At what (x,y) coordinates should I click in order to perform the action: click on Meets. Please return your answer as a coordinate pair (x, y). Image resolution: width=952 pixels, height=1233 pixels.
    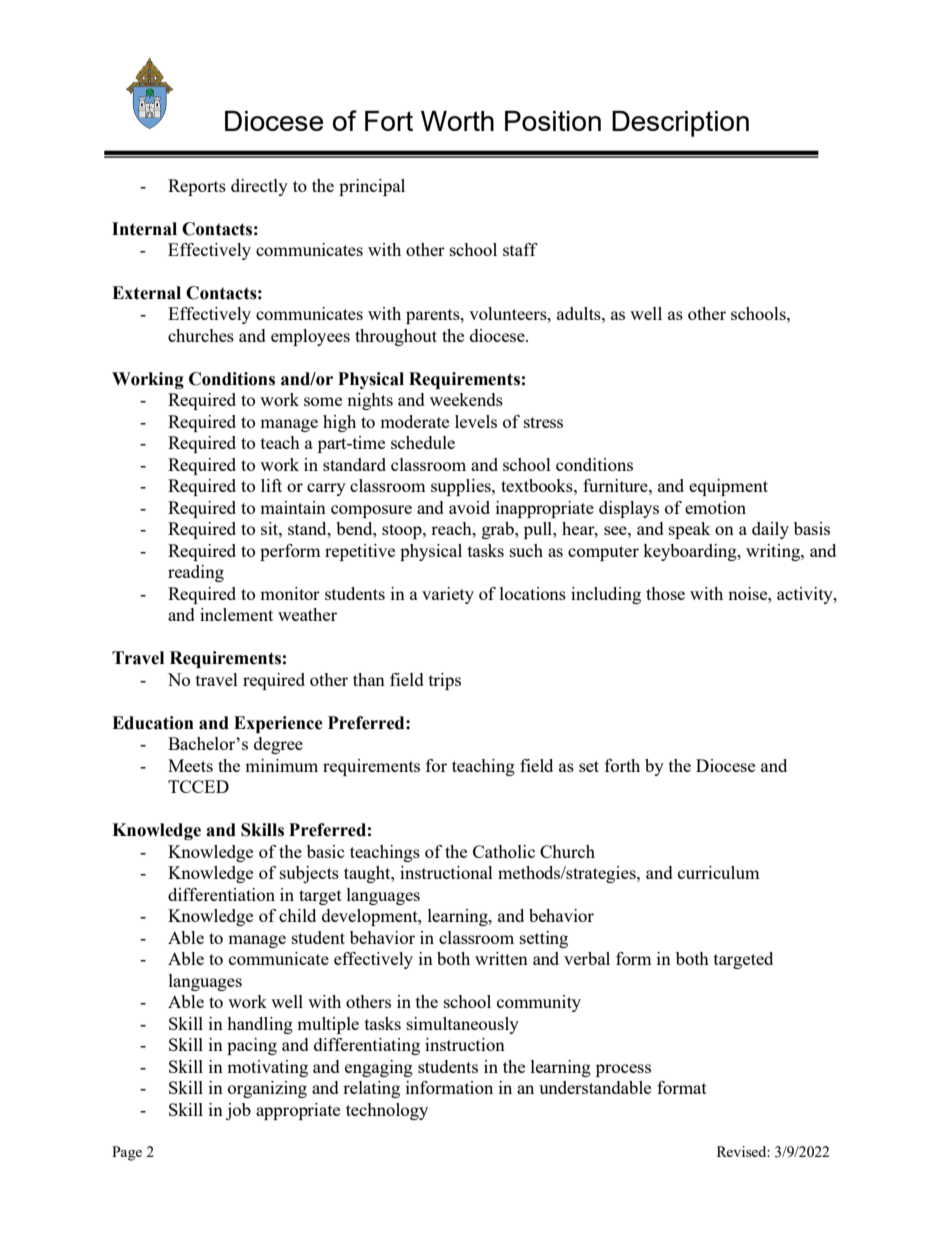
    Looking at the image, I should click on (190, 765).
